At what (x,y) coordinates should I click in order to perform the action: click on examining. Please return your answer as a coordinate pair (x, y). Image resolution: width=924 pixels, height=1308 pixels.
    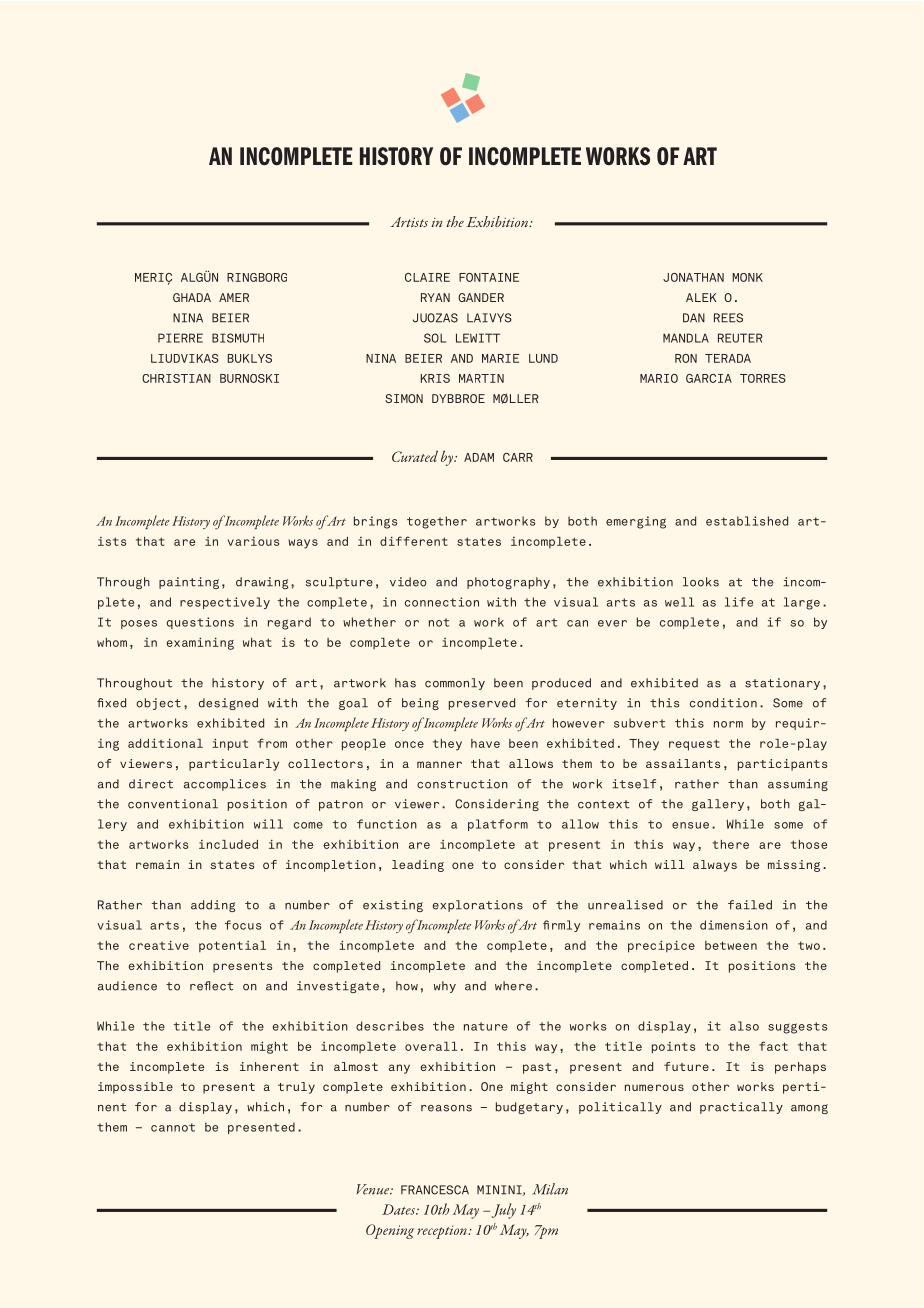
    Looking at the image, I should click on (200, 644).
